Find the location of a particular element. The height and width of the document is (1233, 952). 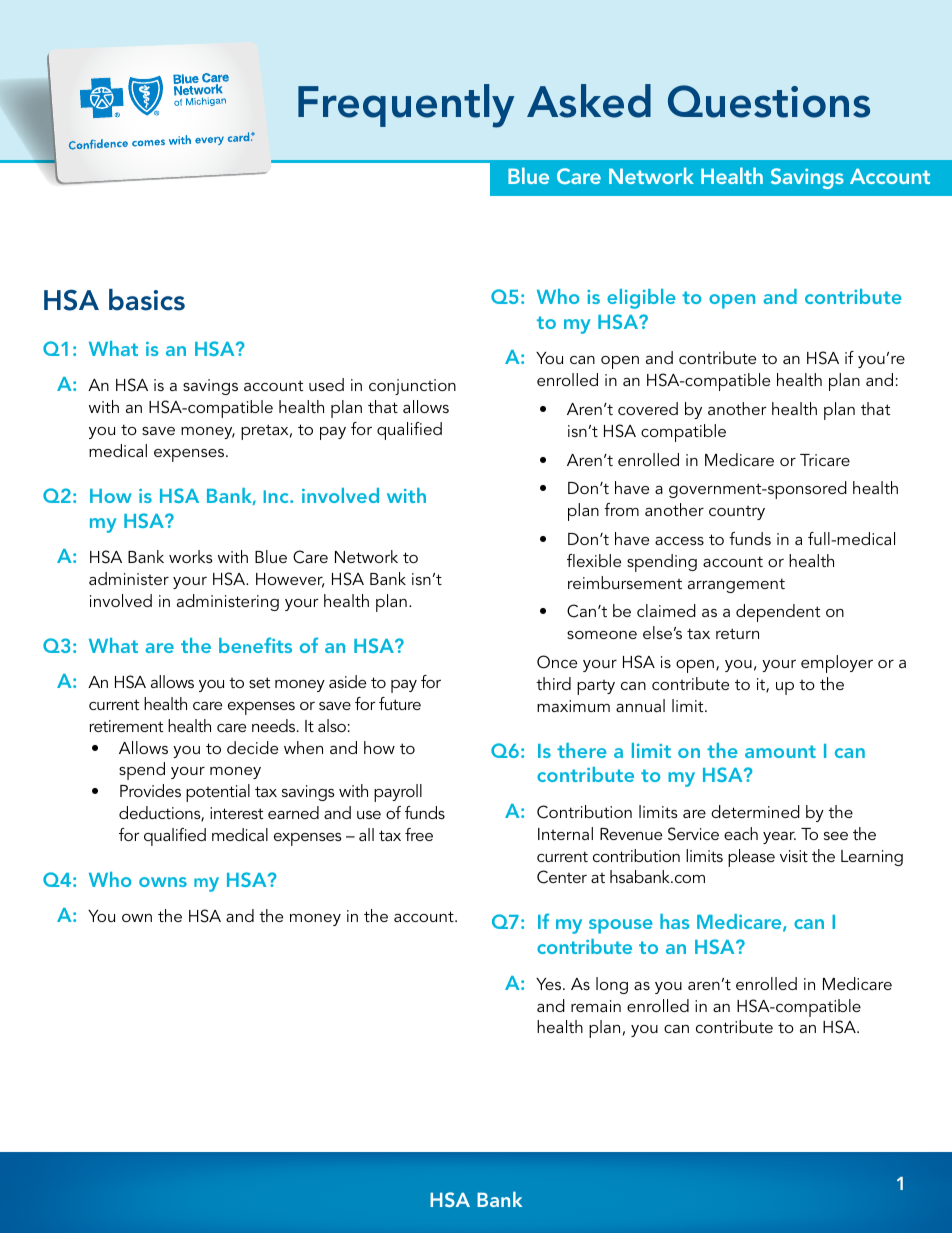

works is located at coordinates (191, 556).
